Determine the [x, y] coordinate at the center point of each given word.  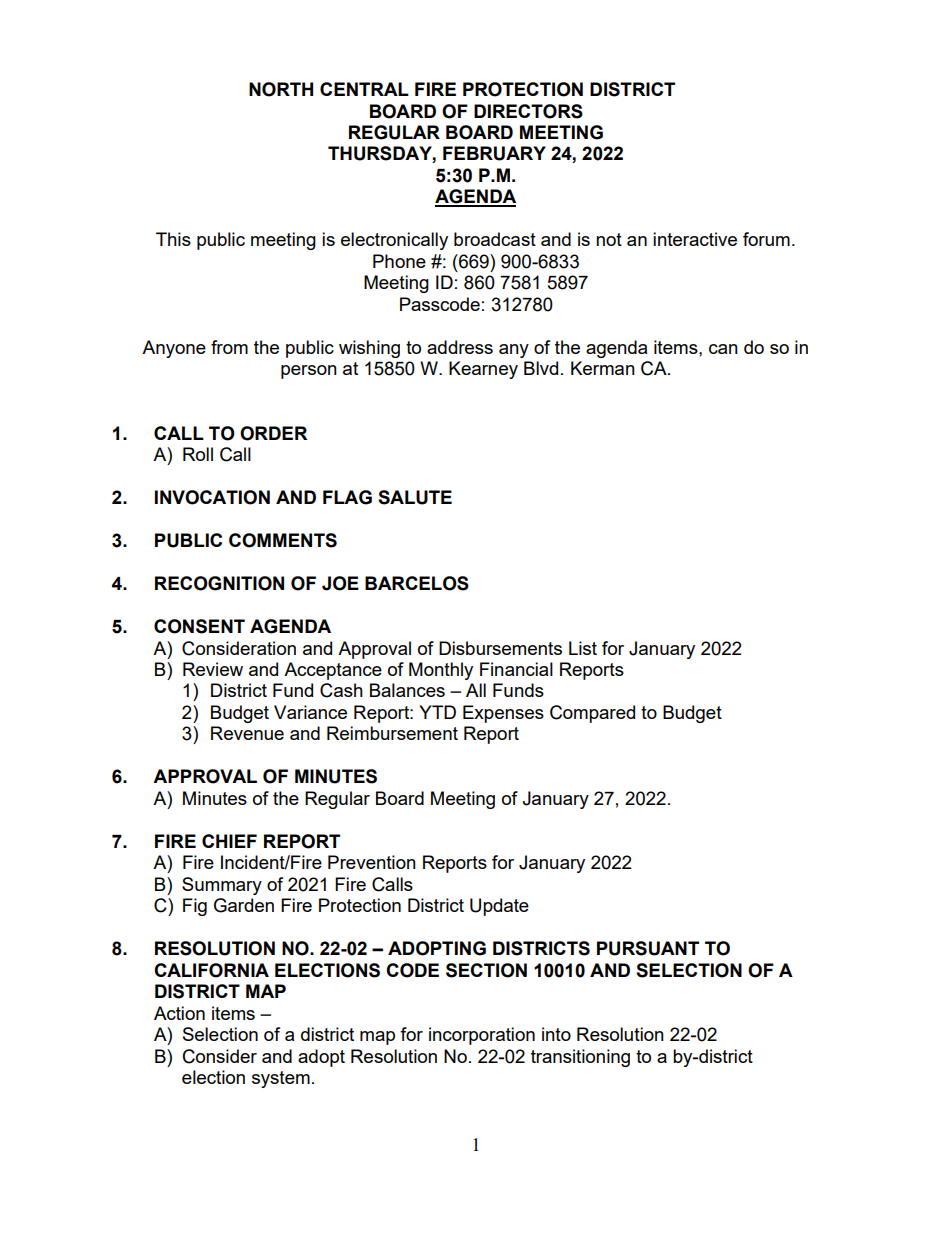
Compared [592, 714]
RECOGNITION [219, 583]
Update [499, 907]
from [229, 347]
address [460, 347]
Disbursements [500, 648]
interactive [695, 239]
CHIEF [229, 841]
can [723, 349]
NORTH [281, 89]
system [281, 1079]
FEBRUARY [494, 153]
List [583, 648]
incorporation [482, 1036]
